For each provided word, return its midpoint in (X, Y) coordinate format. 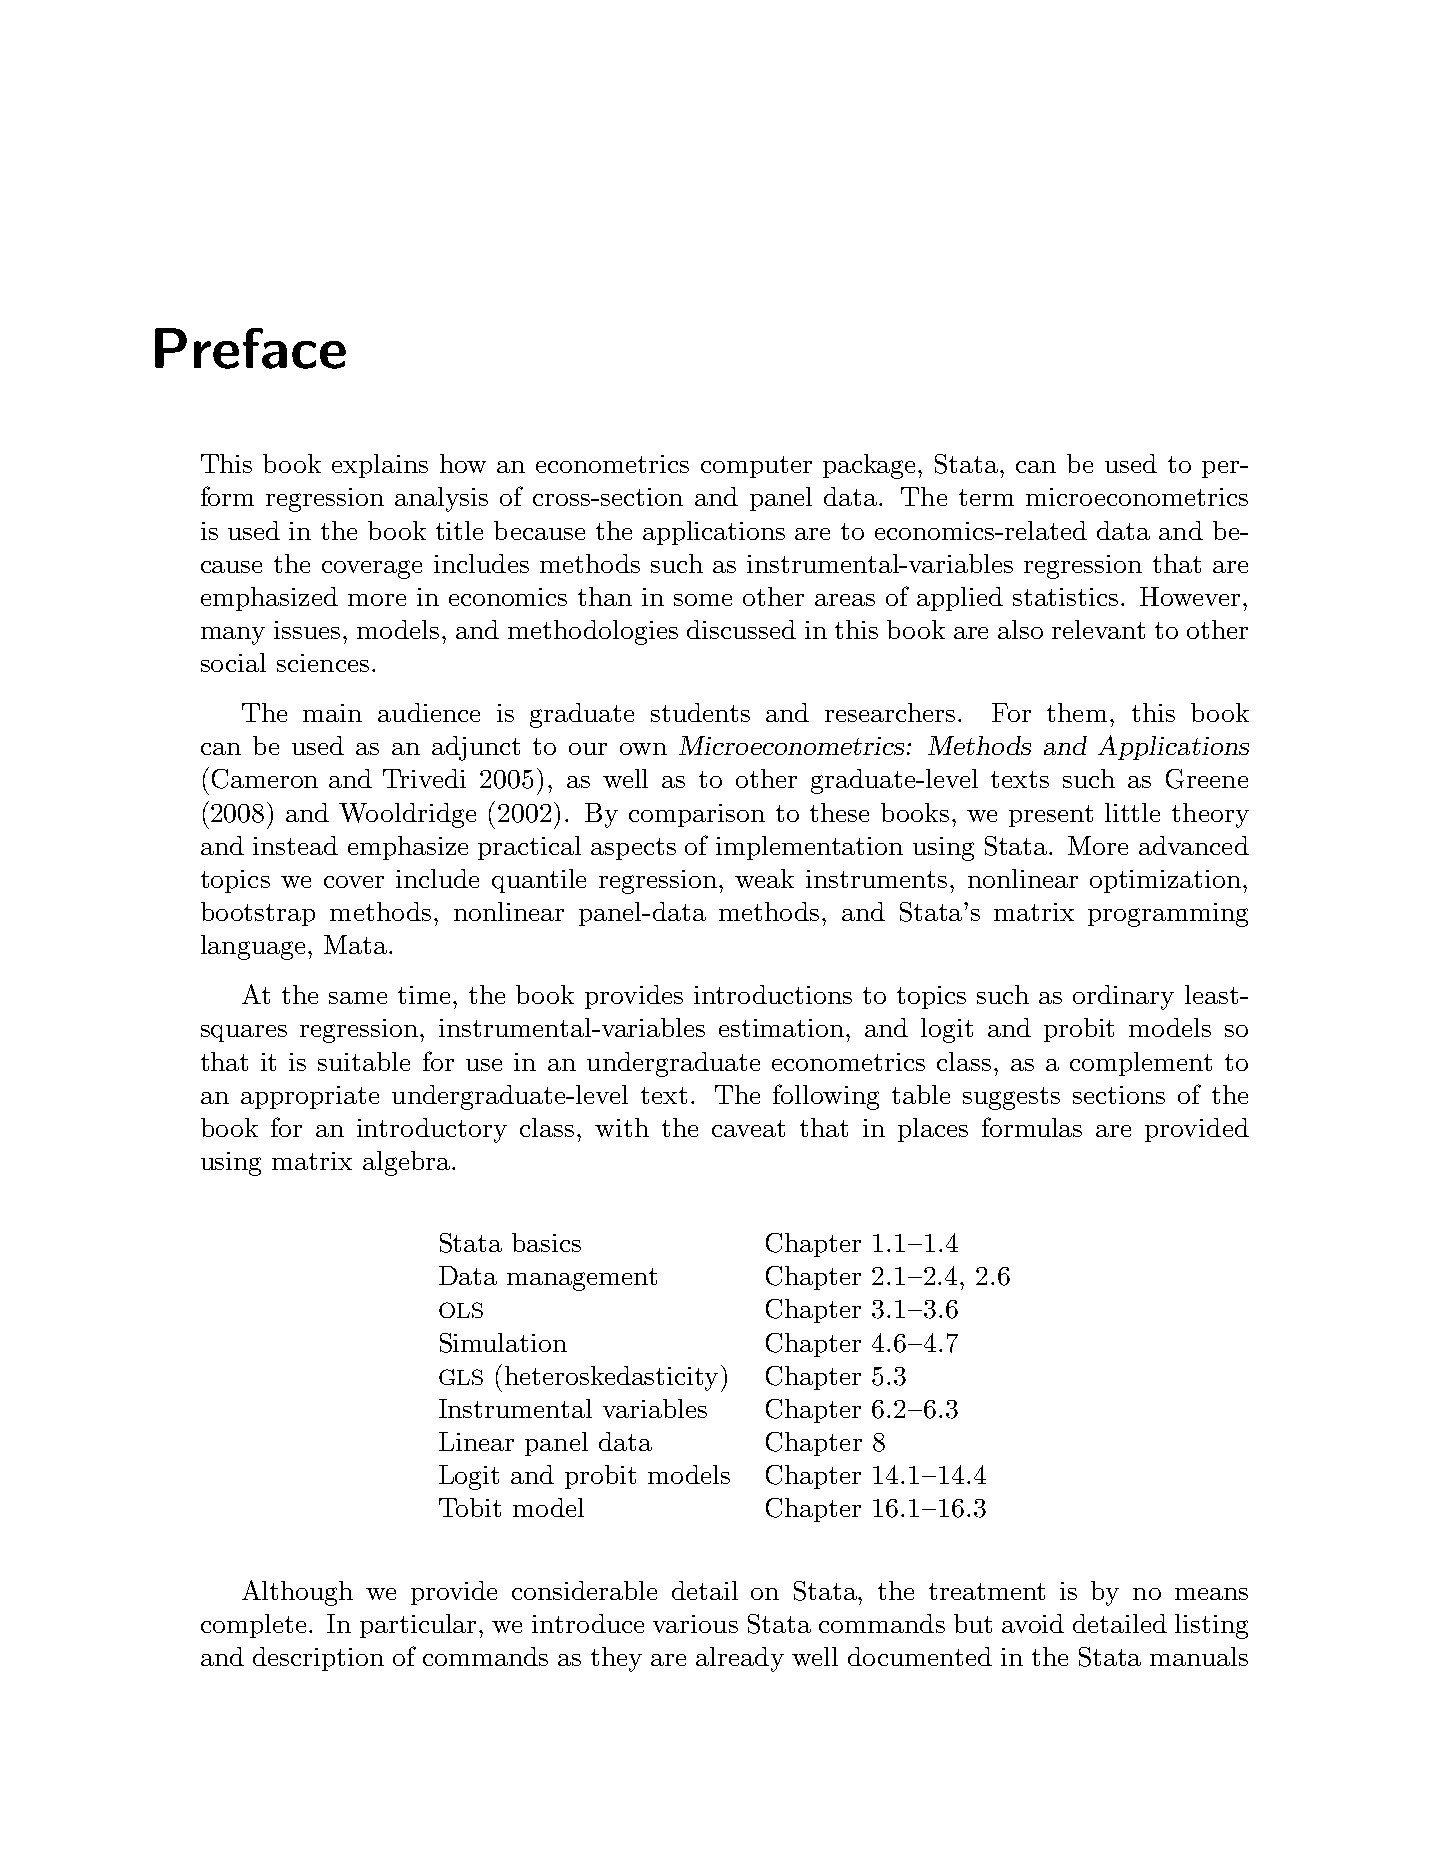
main (332, 713)
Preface (250, 348)
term (986, 497)
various (695, 1624)
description (318, 1659)
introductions (773, 994)
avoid (1033, 1623)
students (700, 712)
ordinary (1123, 997)
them (1077, 712)
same (358, 998)
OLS (461, 1310)
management (582, 1279)
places (933, 1130)
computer (756, 467)
